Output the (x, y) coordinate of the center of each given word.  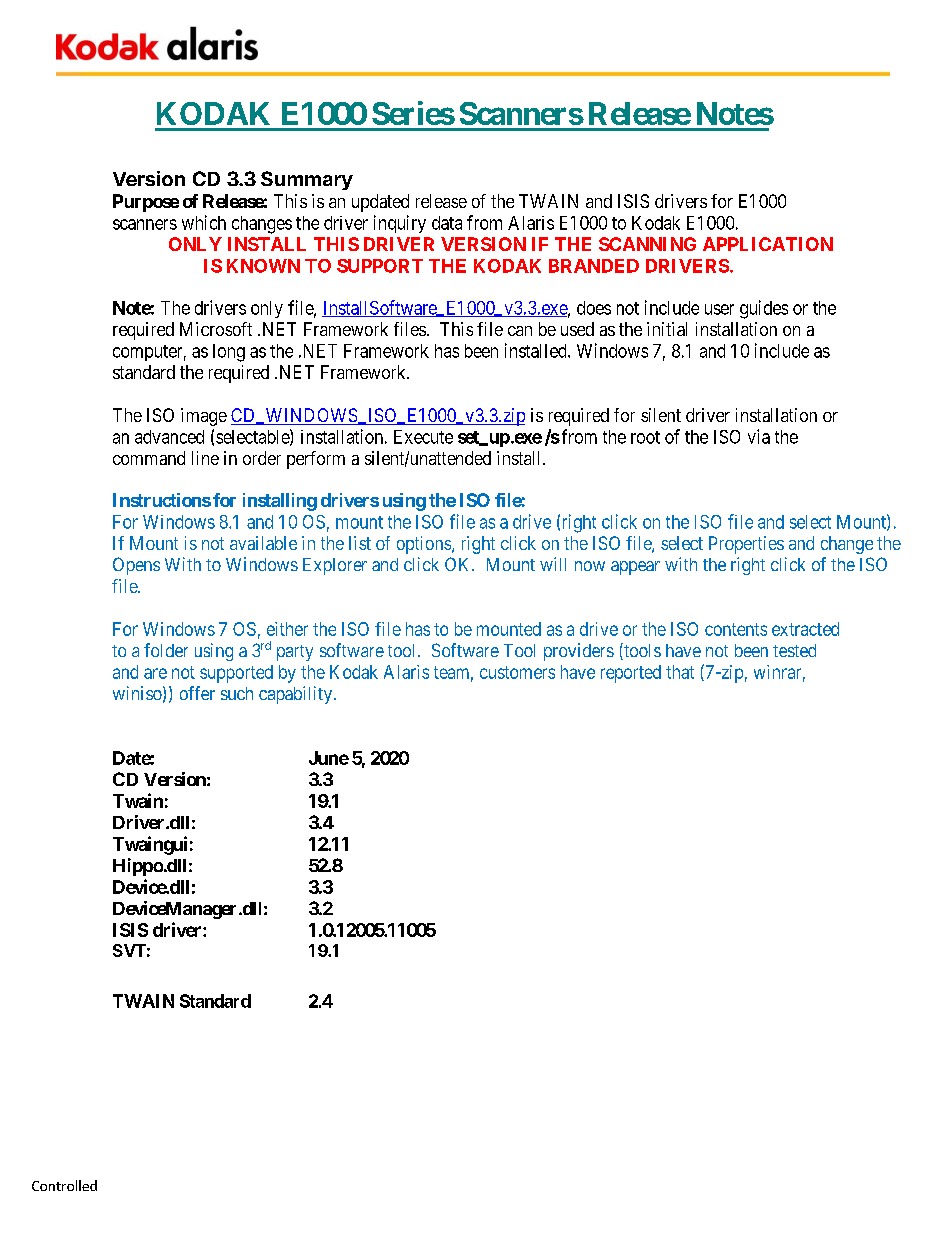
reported (631, 674)
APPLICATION (768, 244)
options (425, 545)
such (237, 693)
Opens (136, 566)
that (680, 672)
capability (297, 695)
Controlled (64, 1185)
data (447, 223)
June (329, 758)
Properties (746, 545)
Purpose (146, 203)
